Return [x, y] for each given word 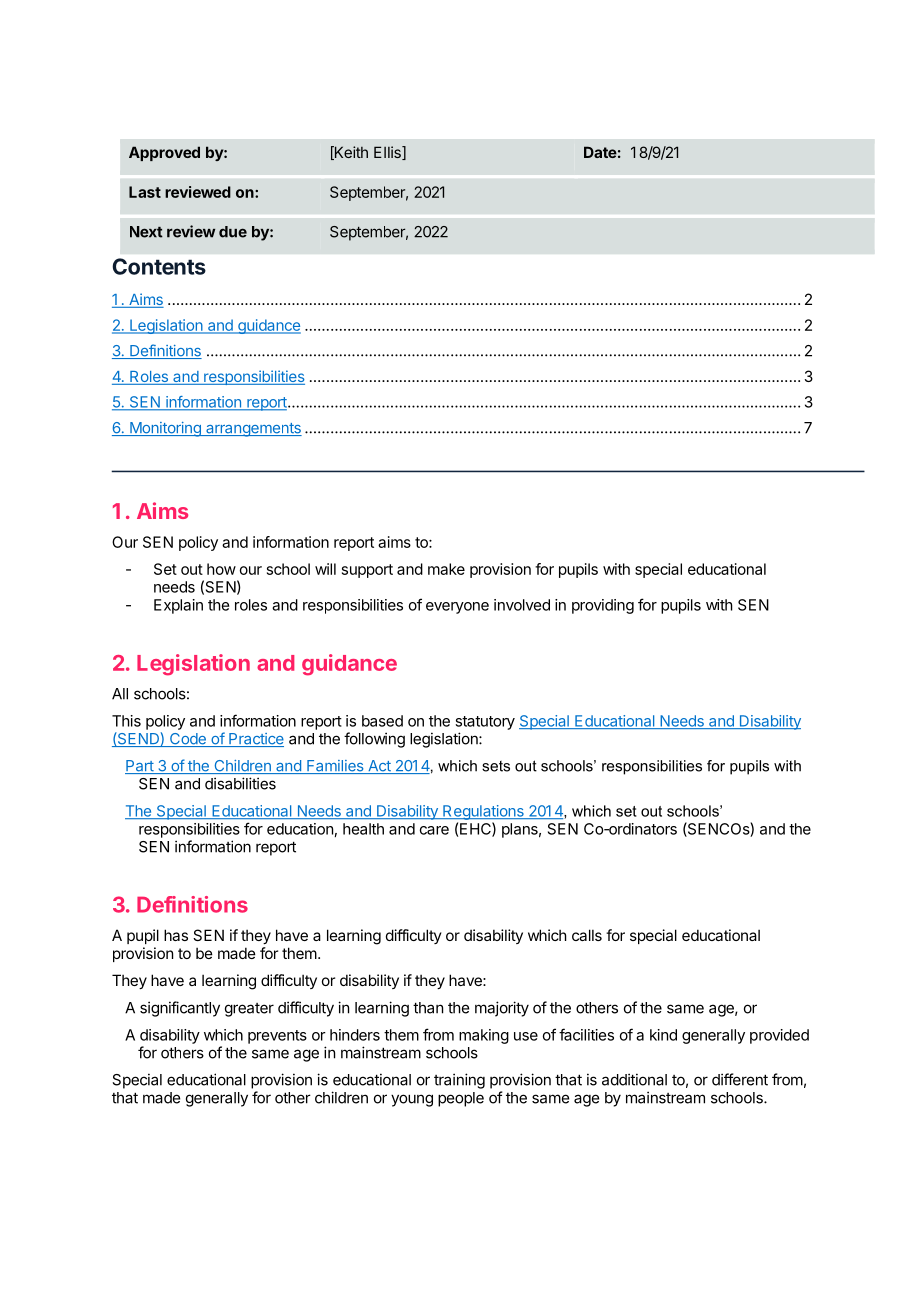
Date [600, 152]
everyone [457, 608]
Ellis [388, 153]
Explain [178, 606]
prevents [277, 1037]
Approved [164, 153]
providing [603, 606]
